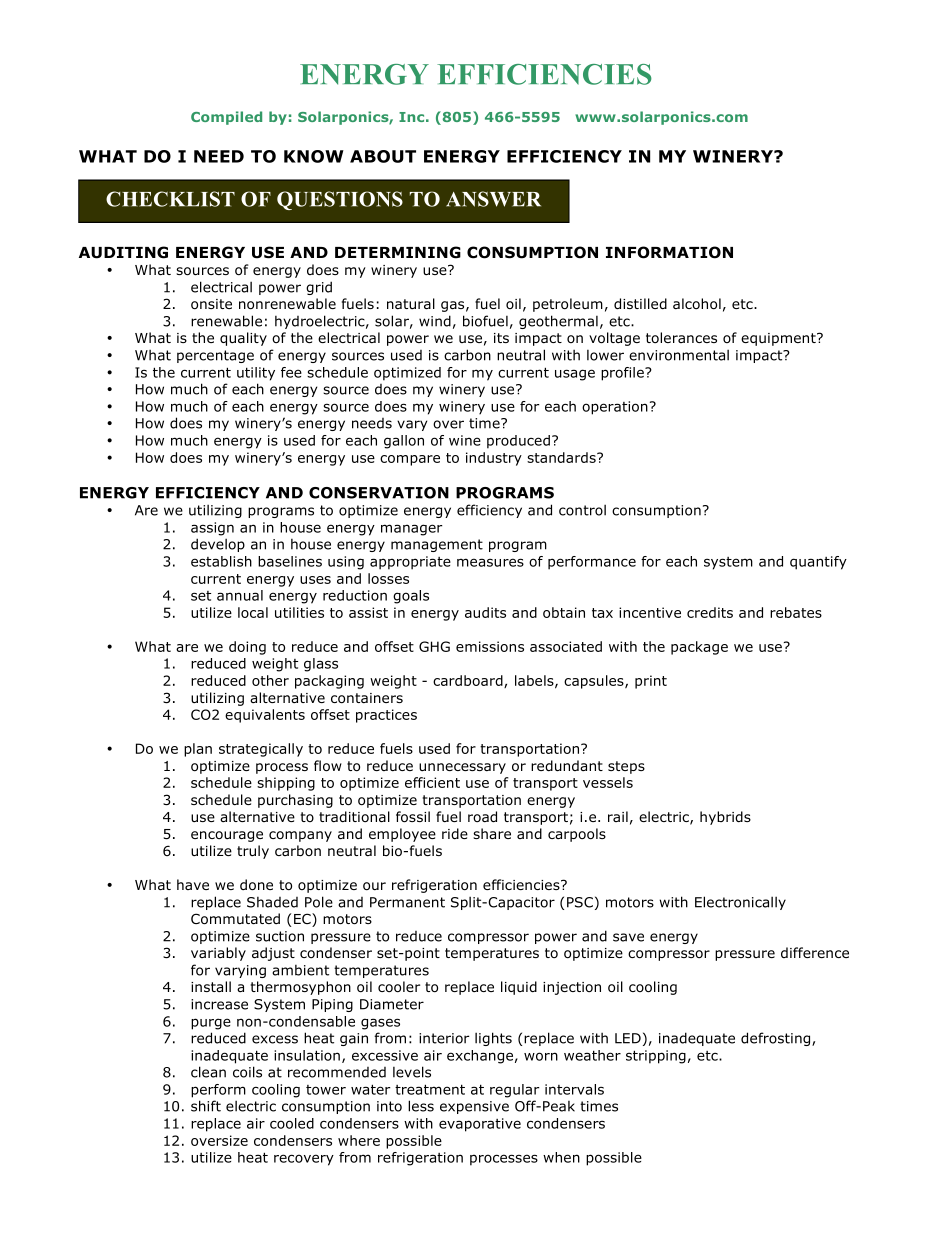 This image has width=952, height=1233. Describe the element at coordinates (493, 199) in the image. I see `ANSWER` at that location.
